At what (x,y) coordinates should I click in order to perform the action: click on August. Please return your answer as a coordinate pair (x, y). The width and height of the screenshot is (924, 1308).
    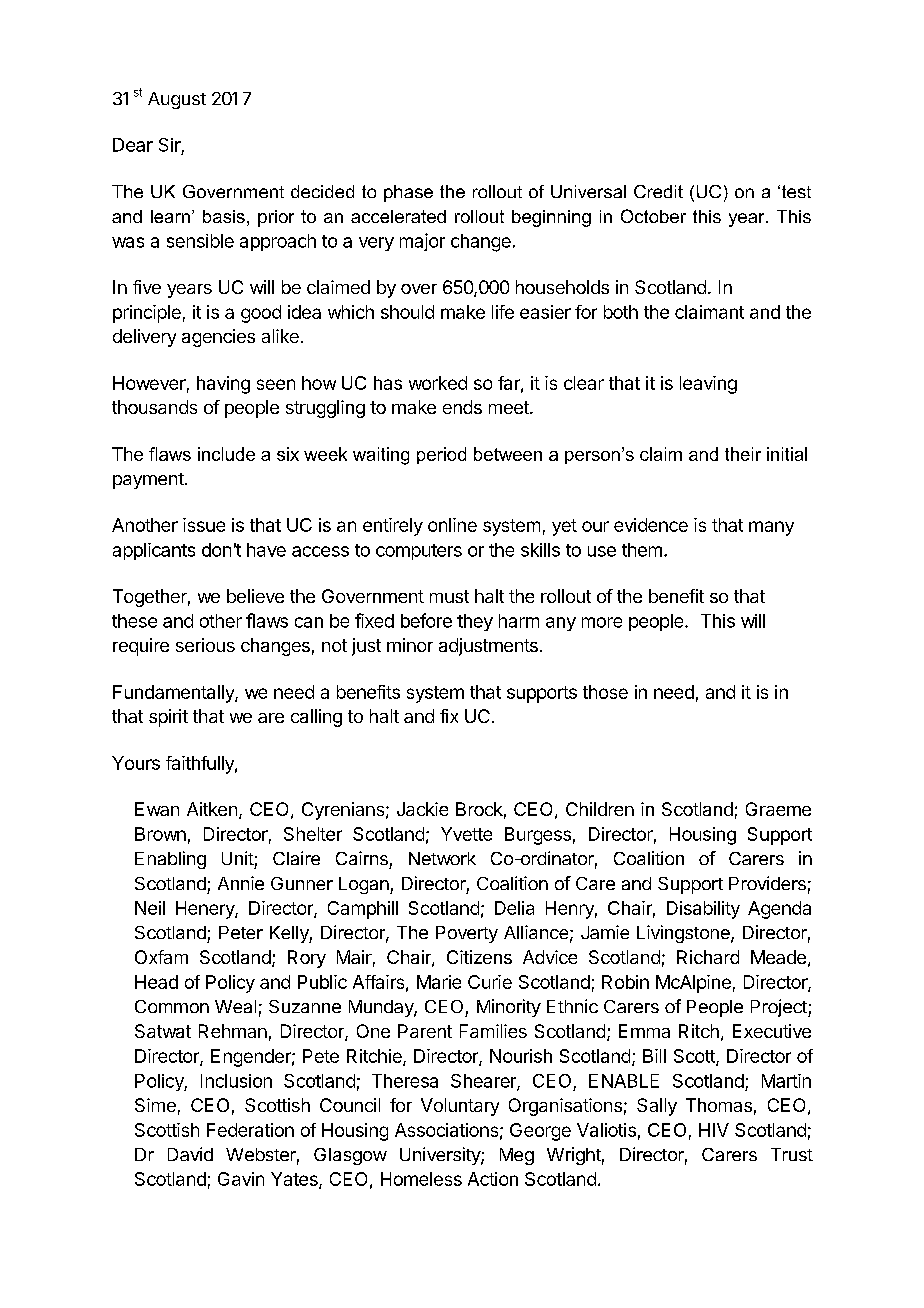
    Looking at the image, I should click on (177, 100).
